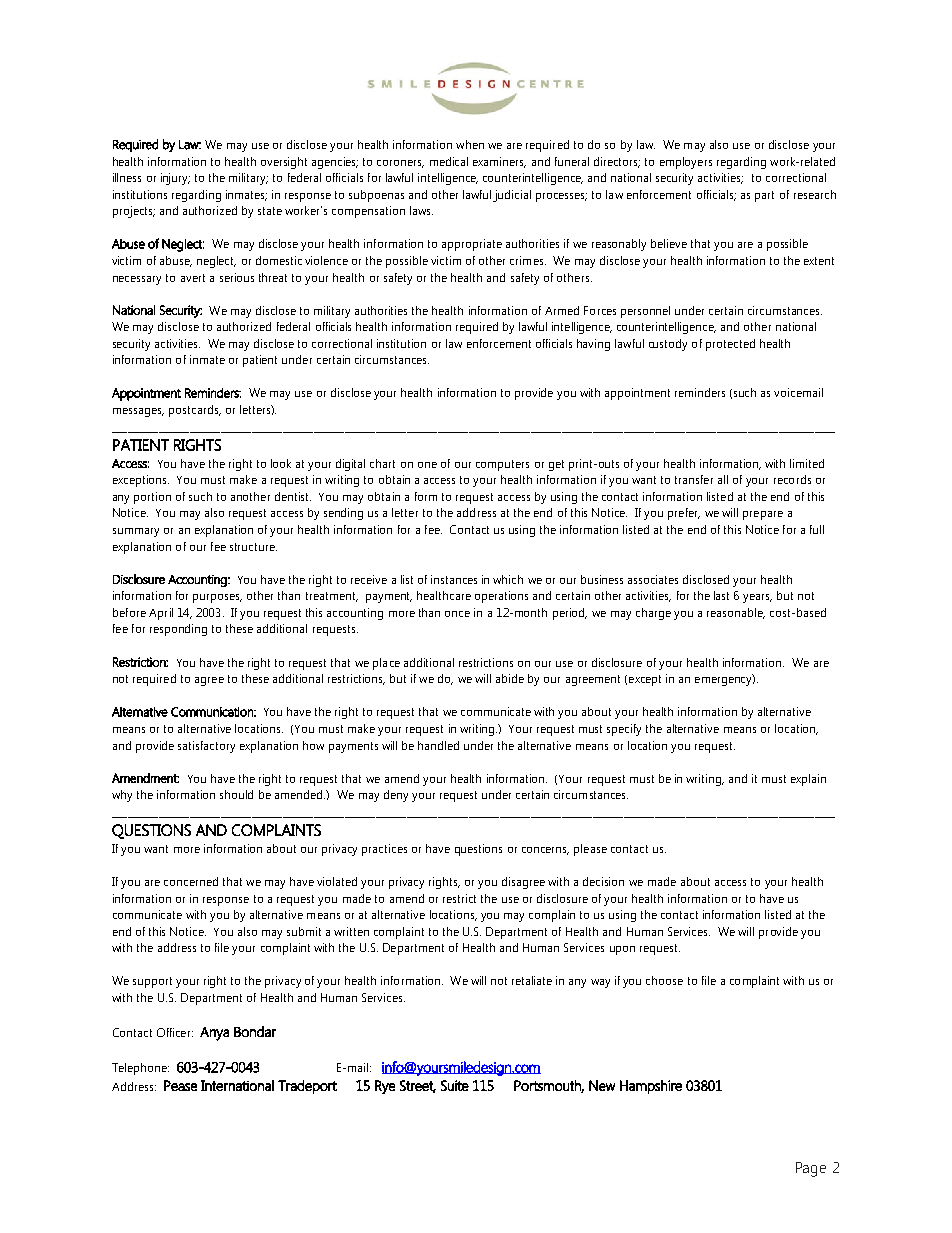  Describe the element at coordinates (384, 850) in the screenshot. I see `practices` at that location.
